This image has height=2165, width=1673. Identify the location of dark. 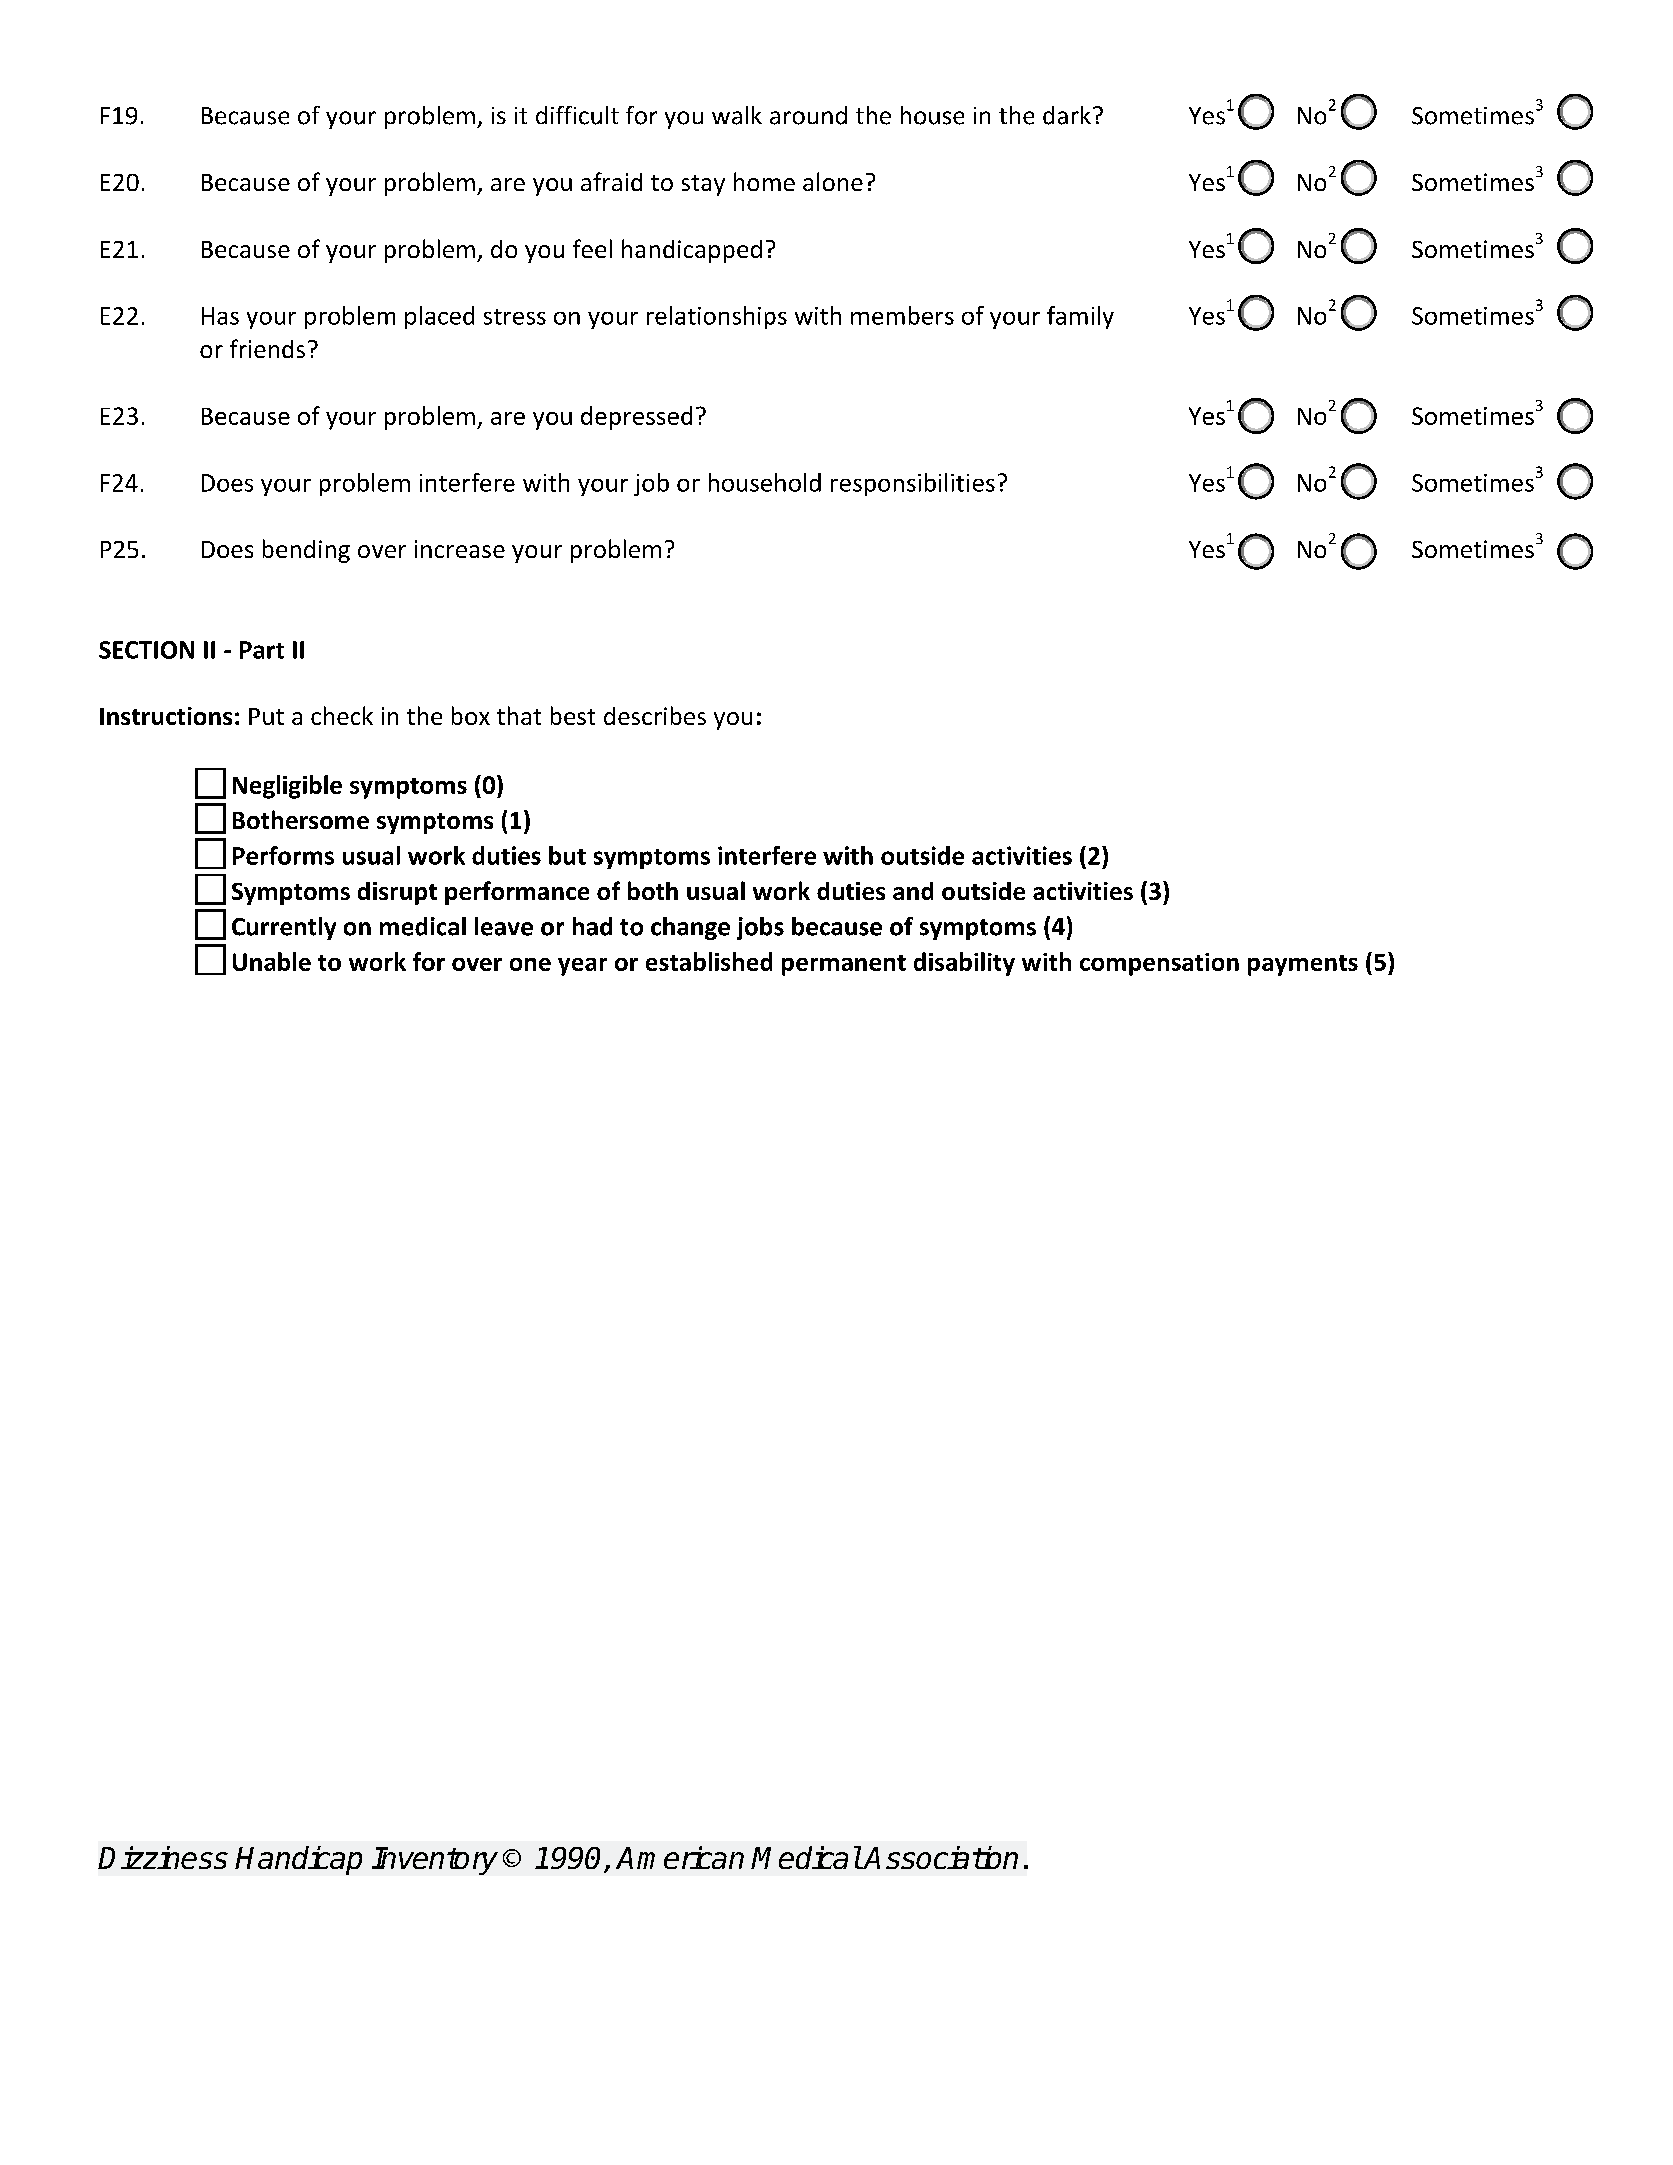
(1067, 115).
